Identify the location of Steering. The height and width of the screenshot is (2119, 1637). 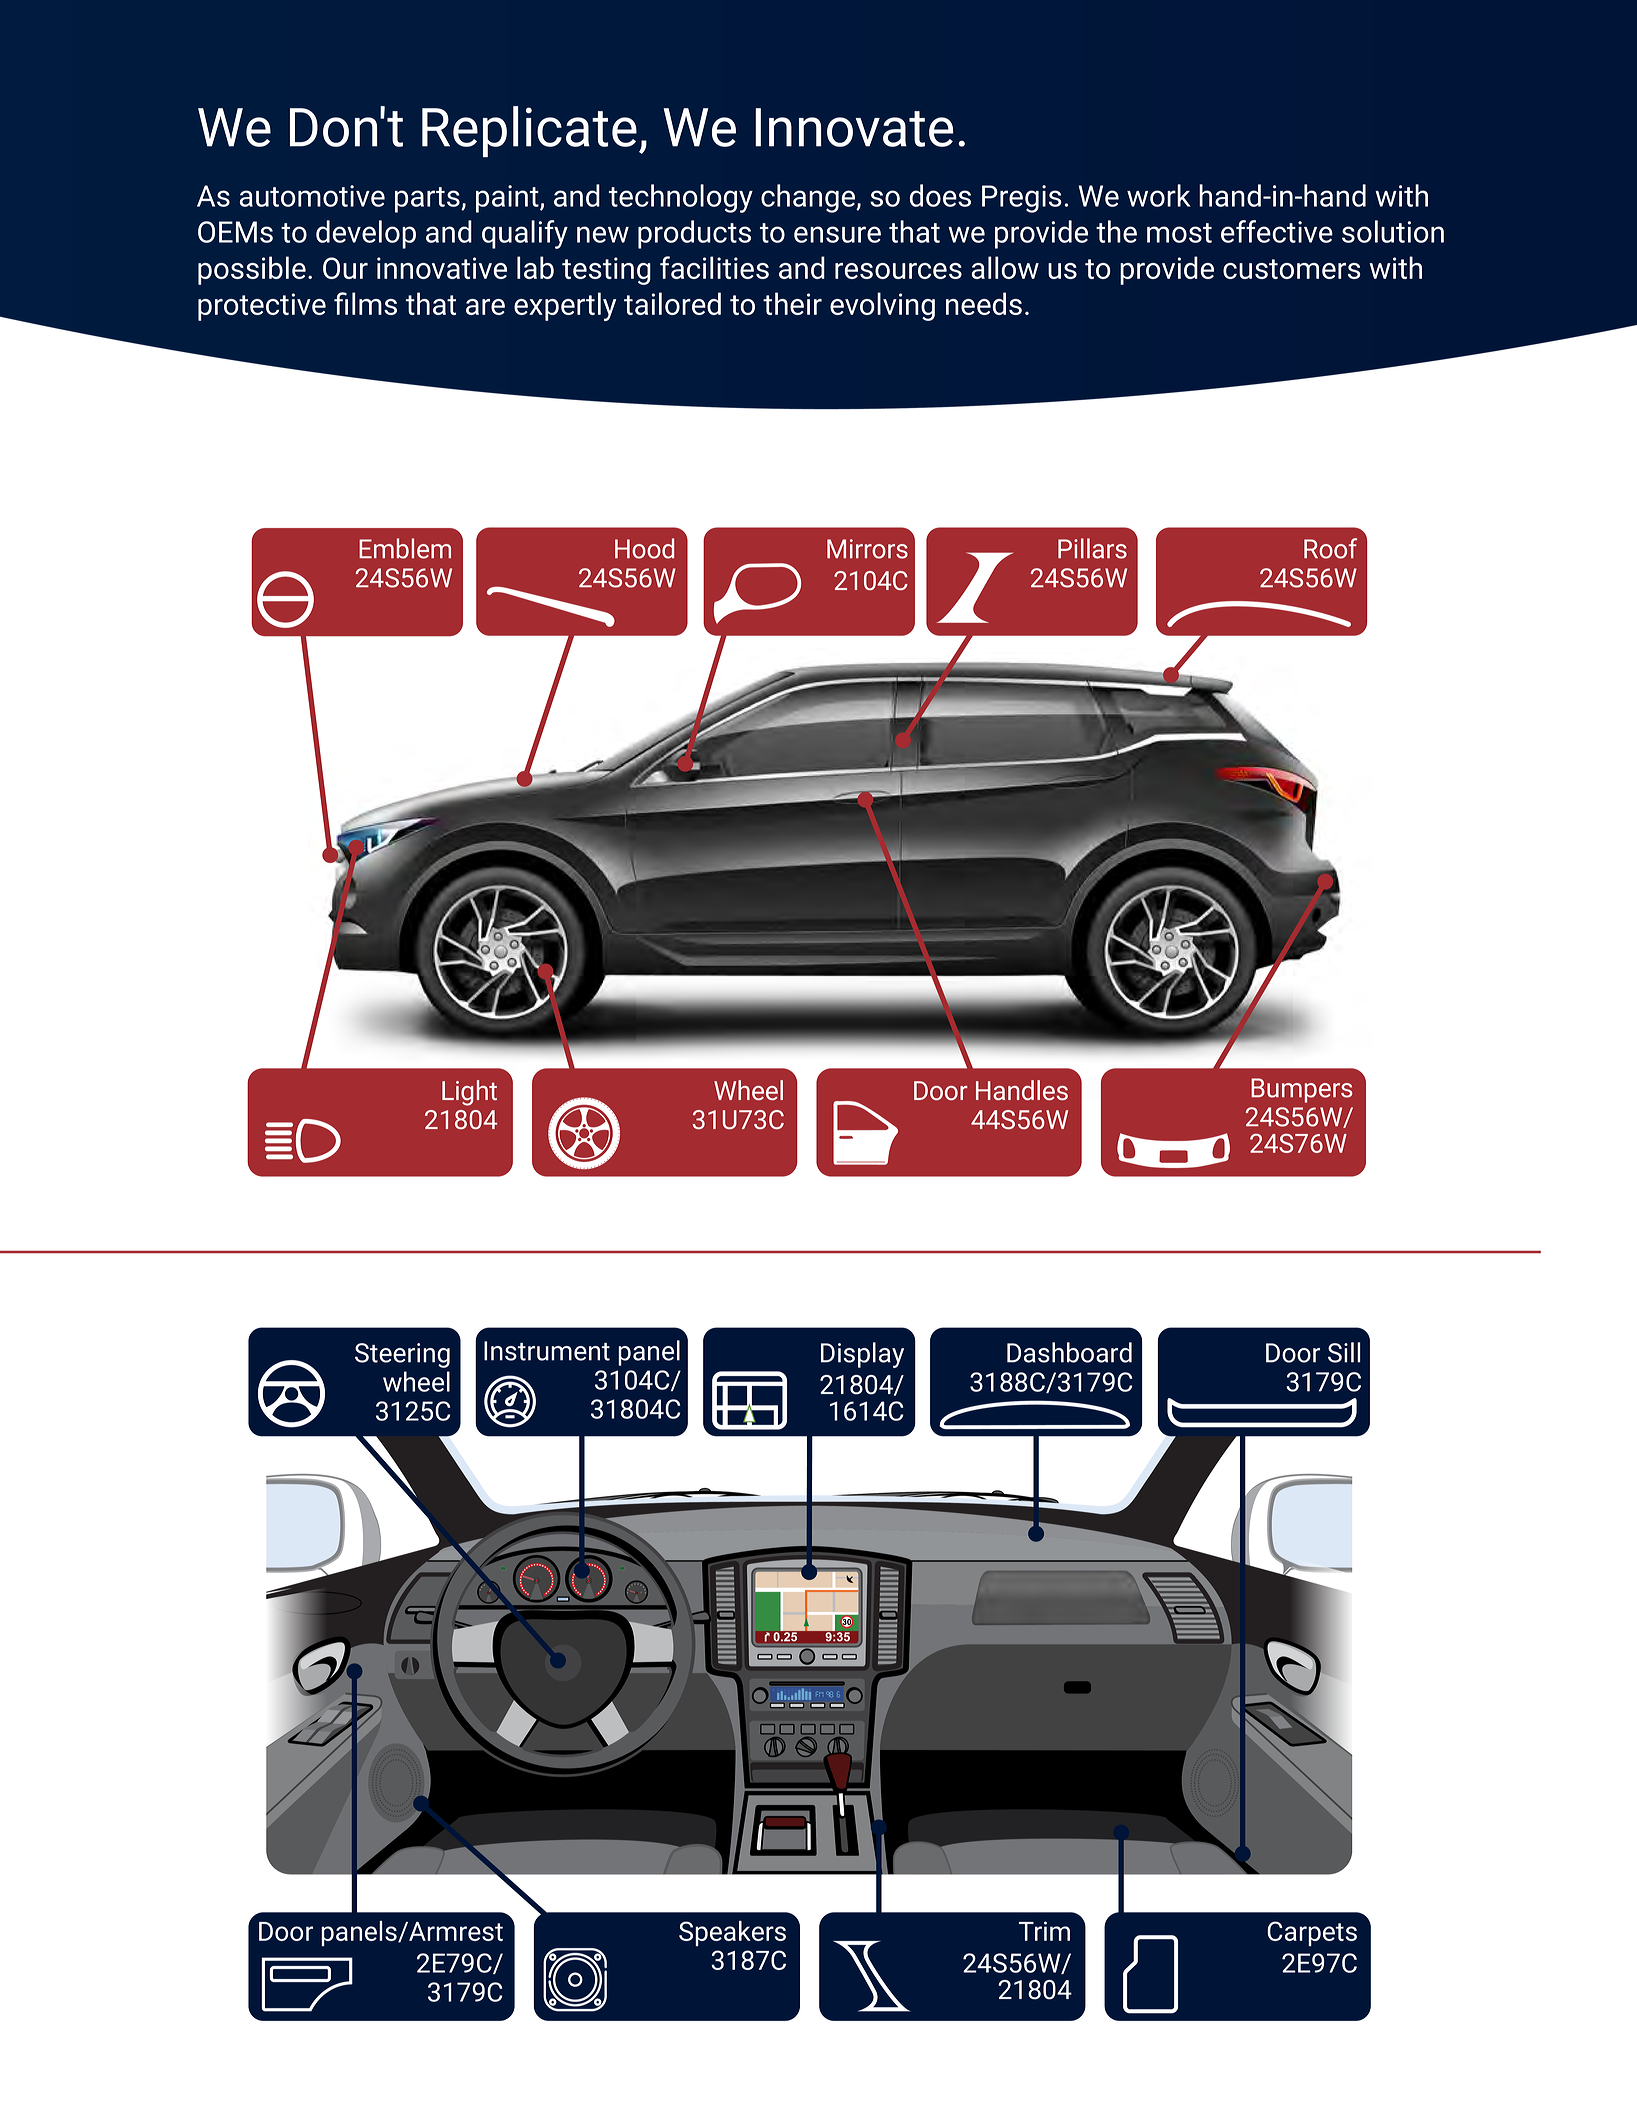
(402, 1355).
